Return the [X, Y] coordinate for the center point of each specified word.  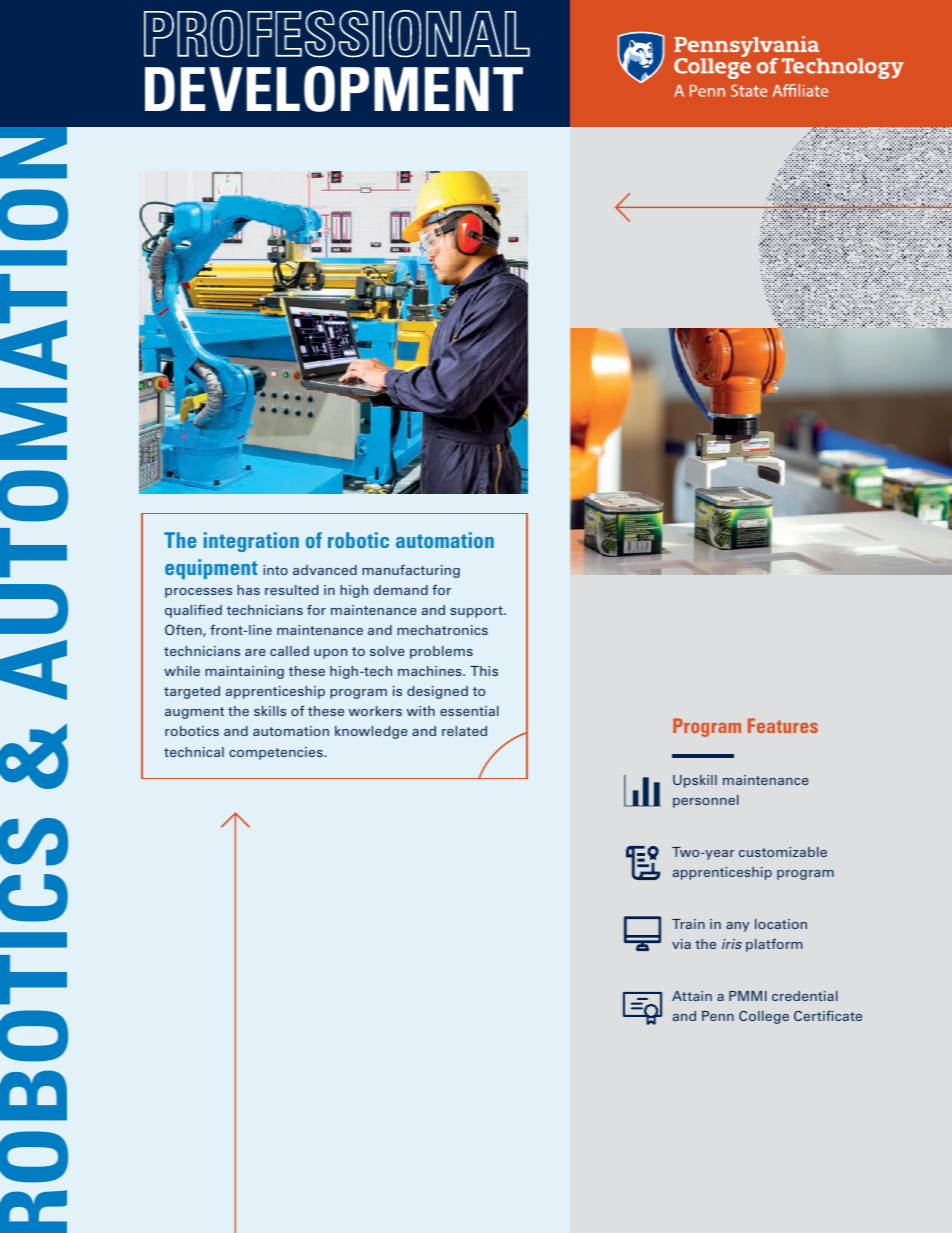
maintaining [244, 672]
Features [783, 725]
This [484, 671]
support [477, 612]
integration [251, 542]
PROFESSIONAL [337, 34]
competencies [277, 753]
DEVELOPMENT [334, 89]
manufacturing [411, 571]
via [681, 944]
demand [401, 590]
